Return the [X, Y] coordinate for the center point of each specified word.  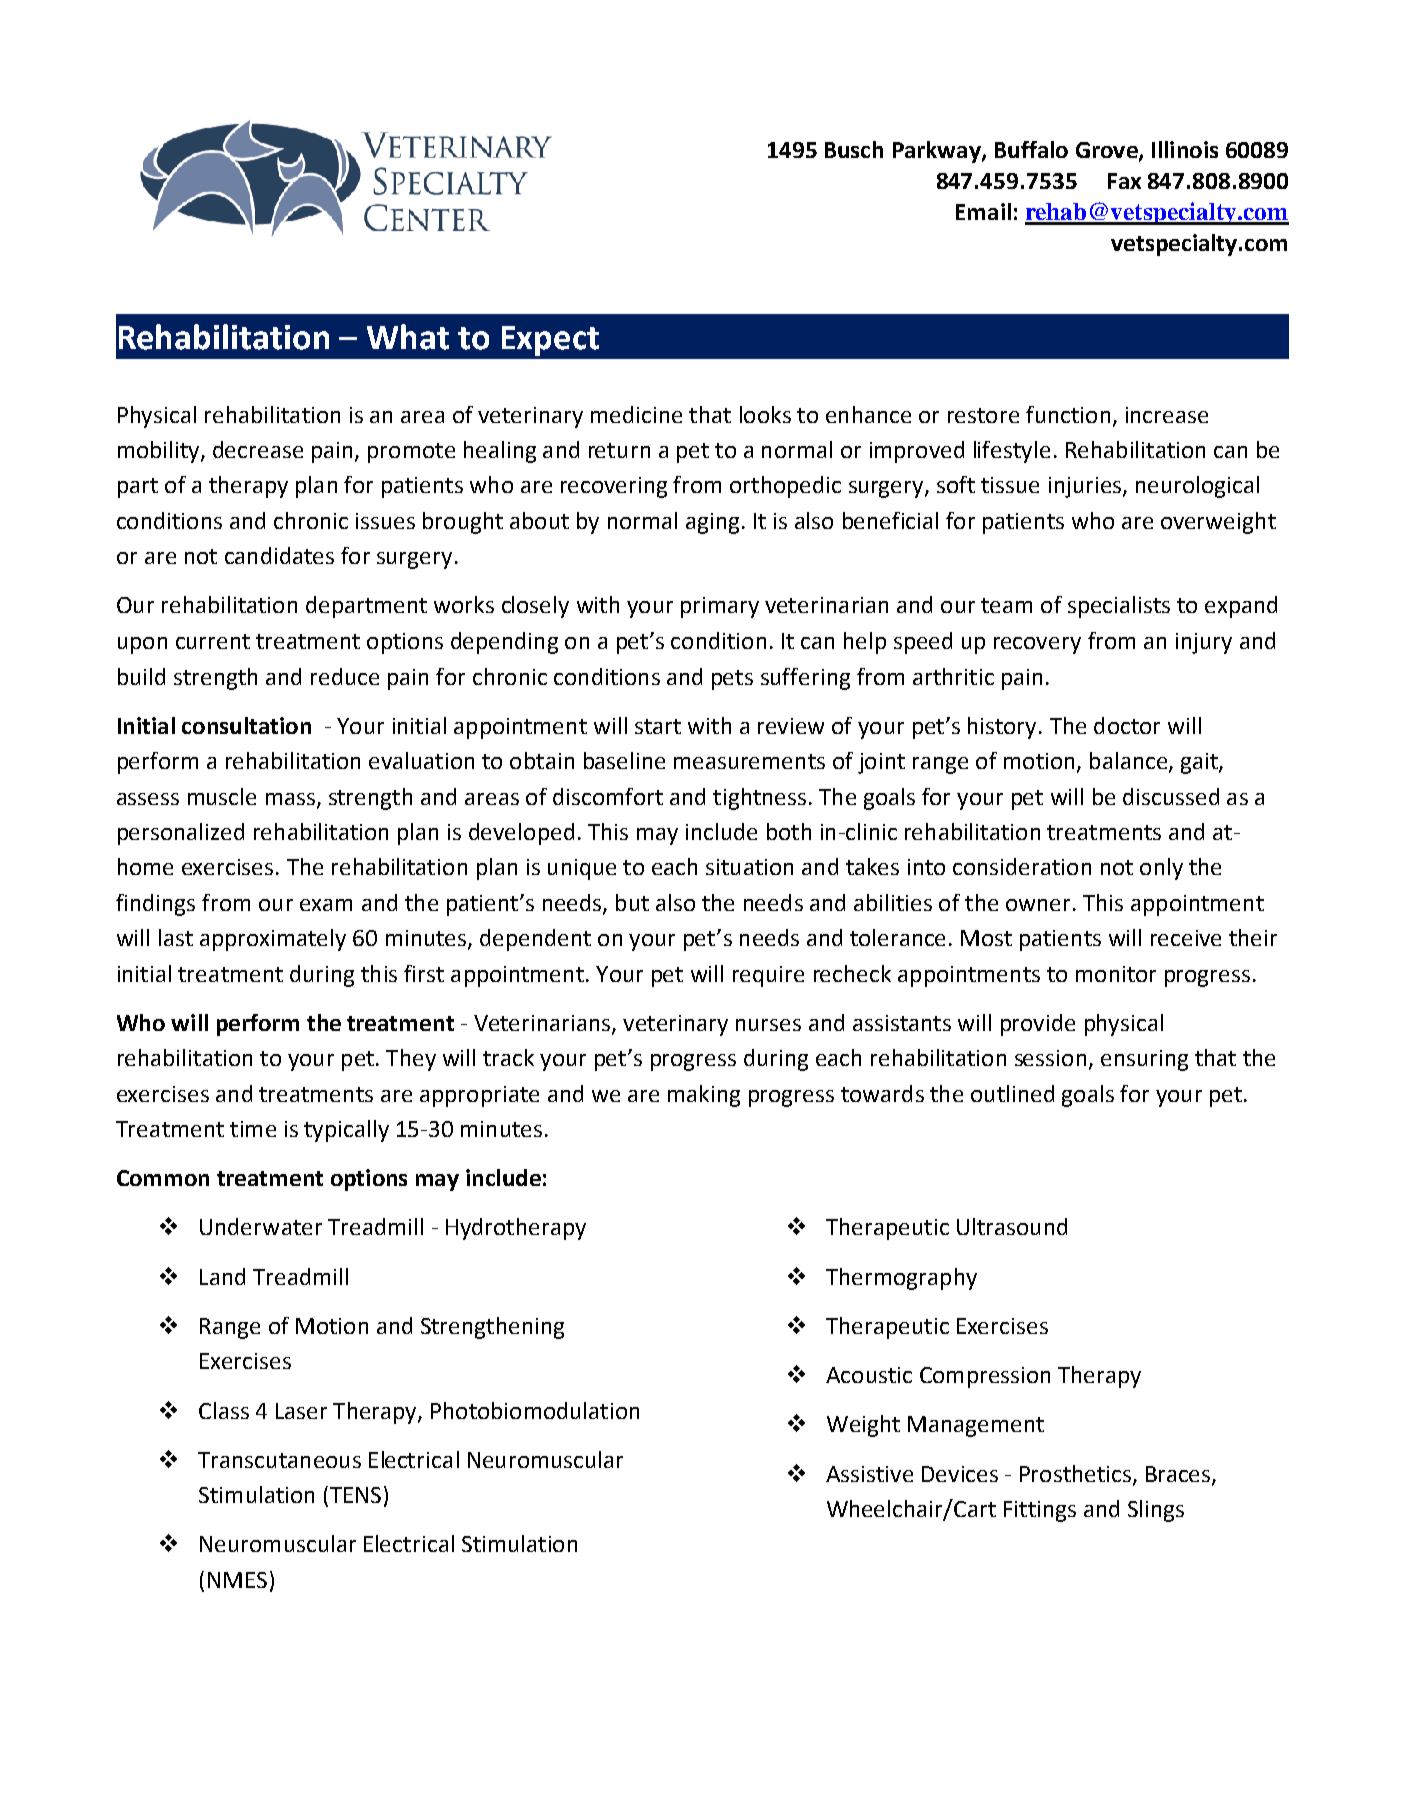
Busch [854, 149]
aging [712, 523]
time [253, 1129]
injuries [1085, 487]
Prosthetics [1075, 1473]
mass [290, 799]
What [408, 337]
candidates [279, 555]
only [1161, 869]
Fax [1124, 181]
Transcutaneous [279, 1460]
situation [749, 867]
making [704, 1096]
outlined [1012, 1093]
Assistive [869, 1474]
